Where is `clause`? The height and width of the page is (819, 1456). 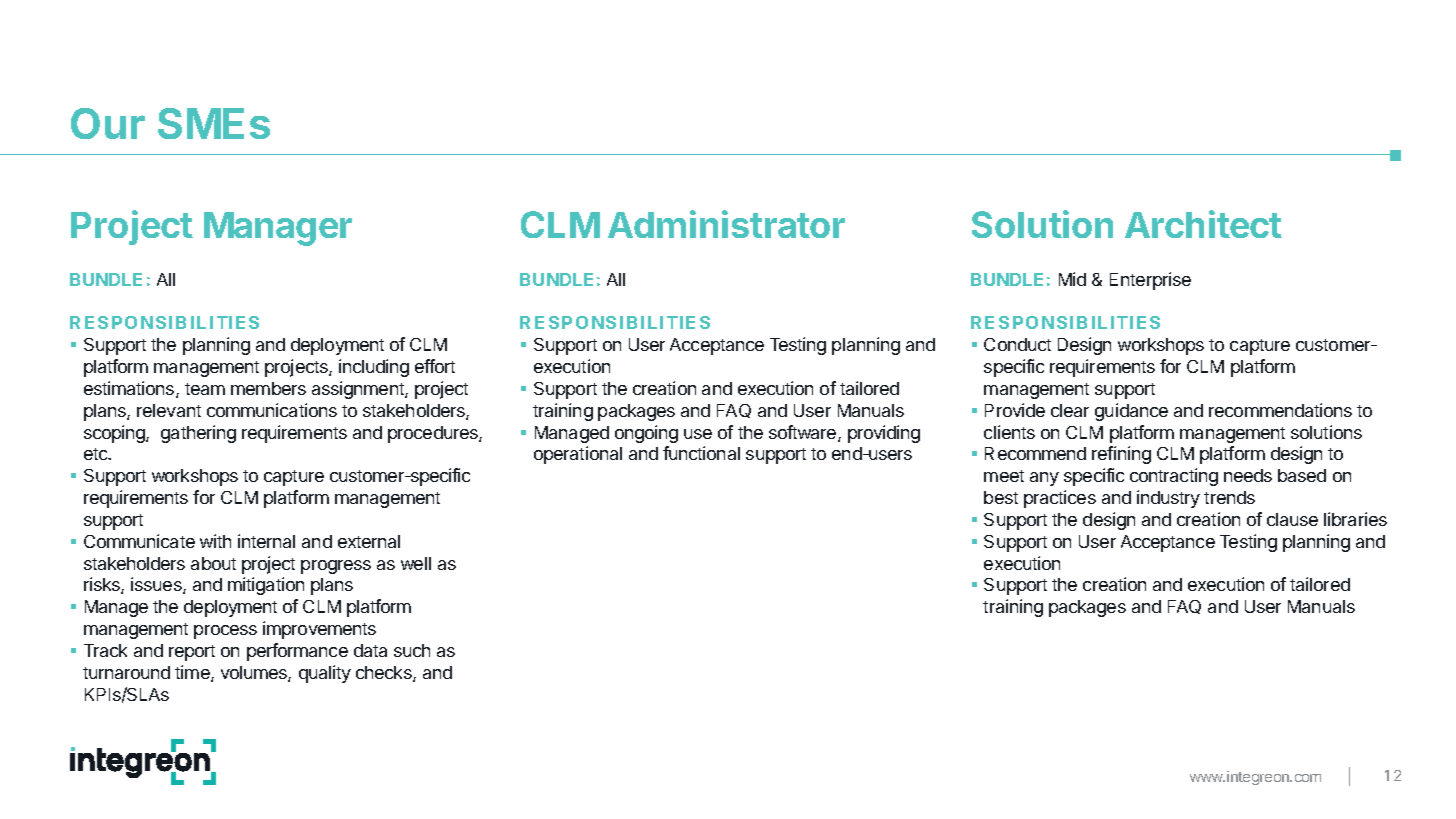 clause is located at coordinates (1292, 519).
